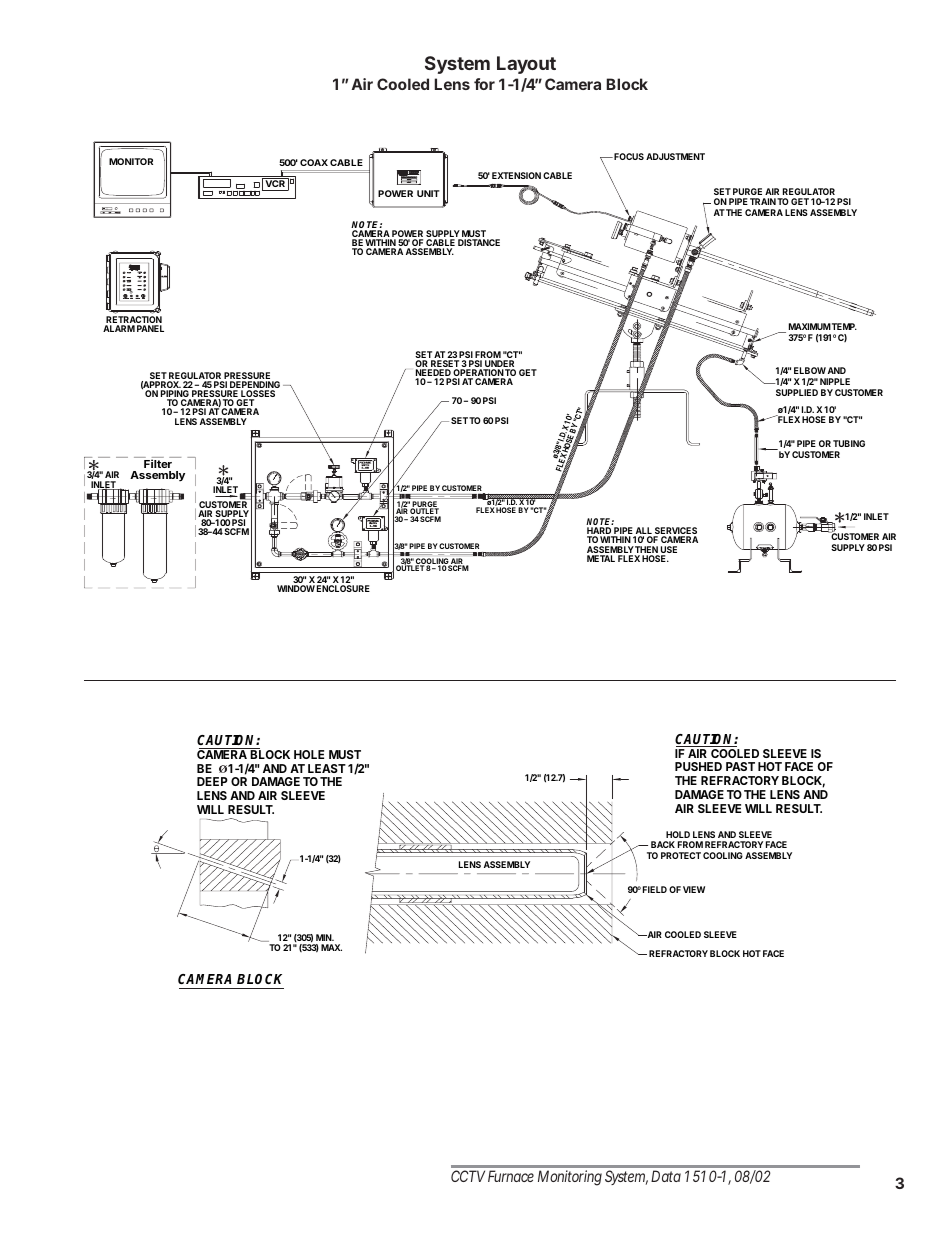 The width and height of the page is (952, 1233). Describe the element at coordinates (675, 156) in the page. I see `ADJUSTMENT` at that location.
